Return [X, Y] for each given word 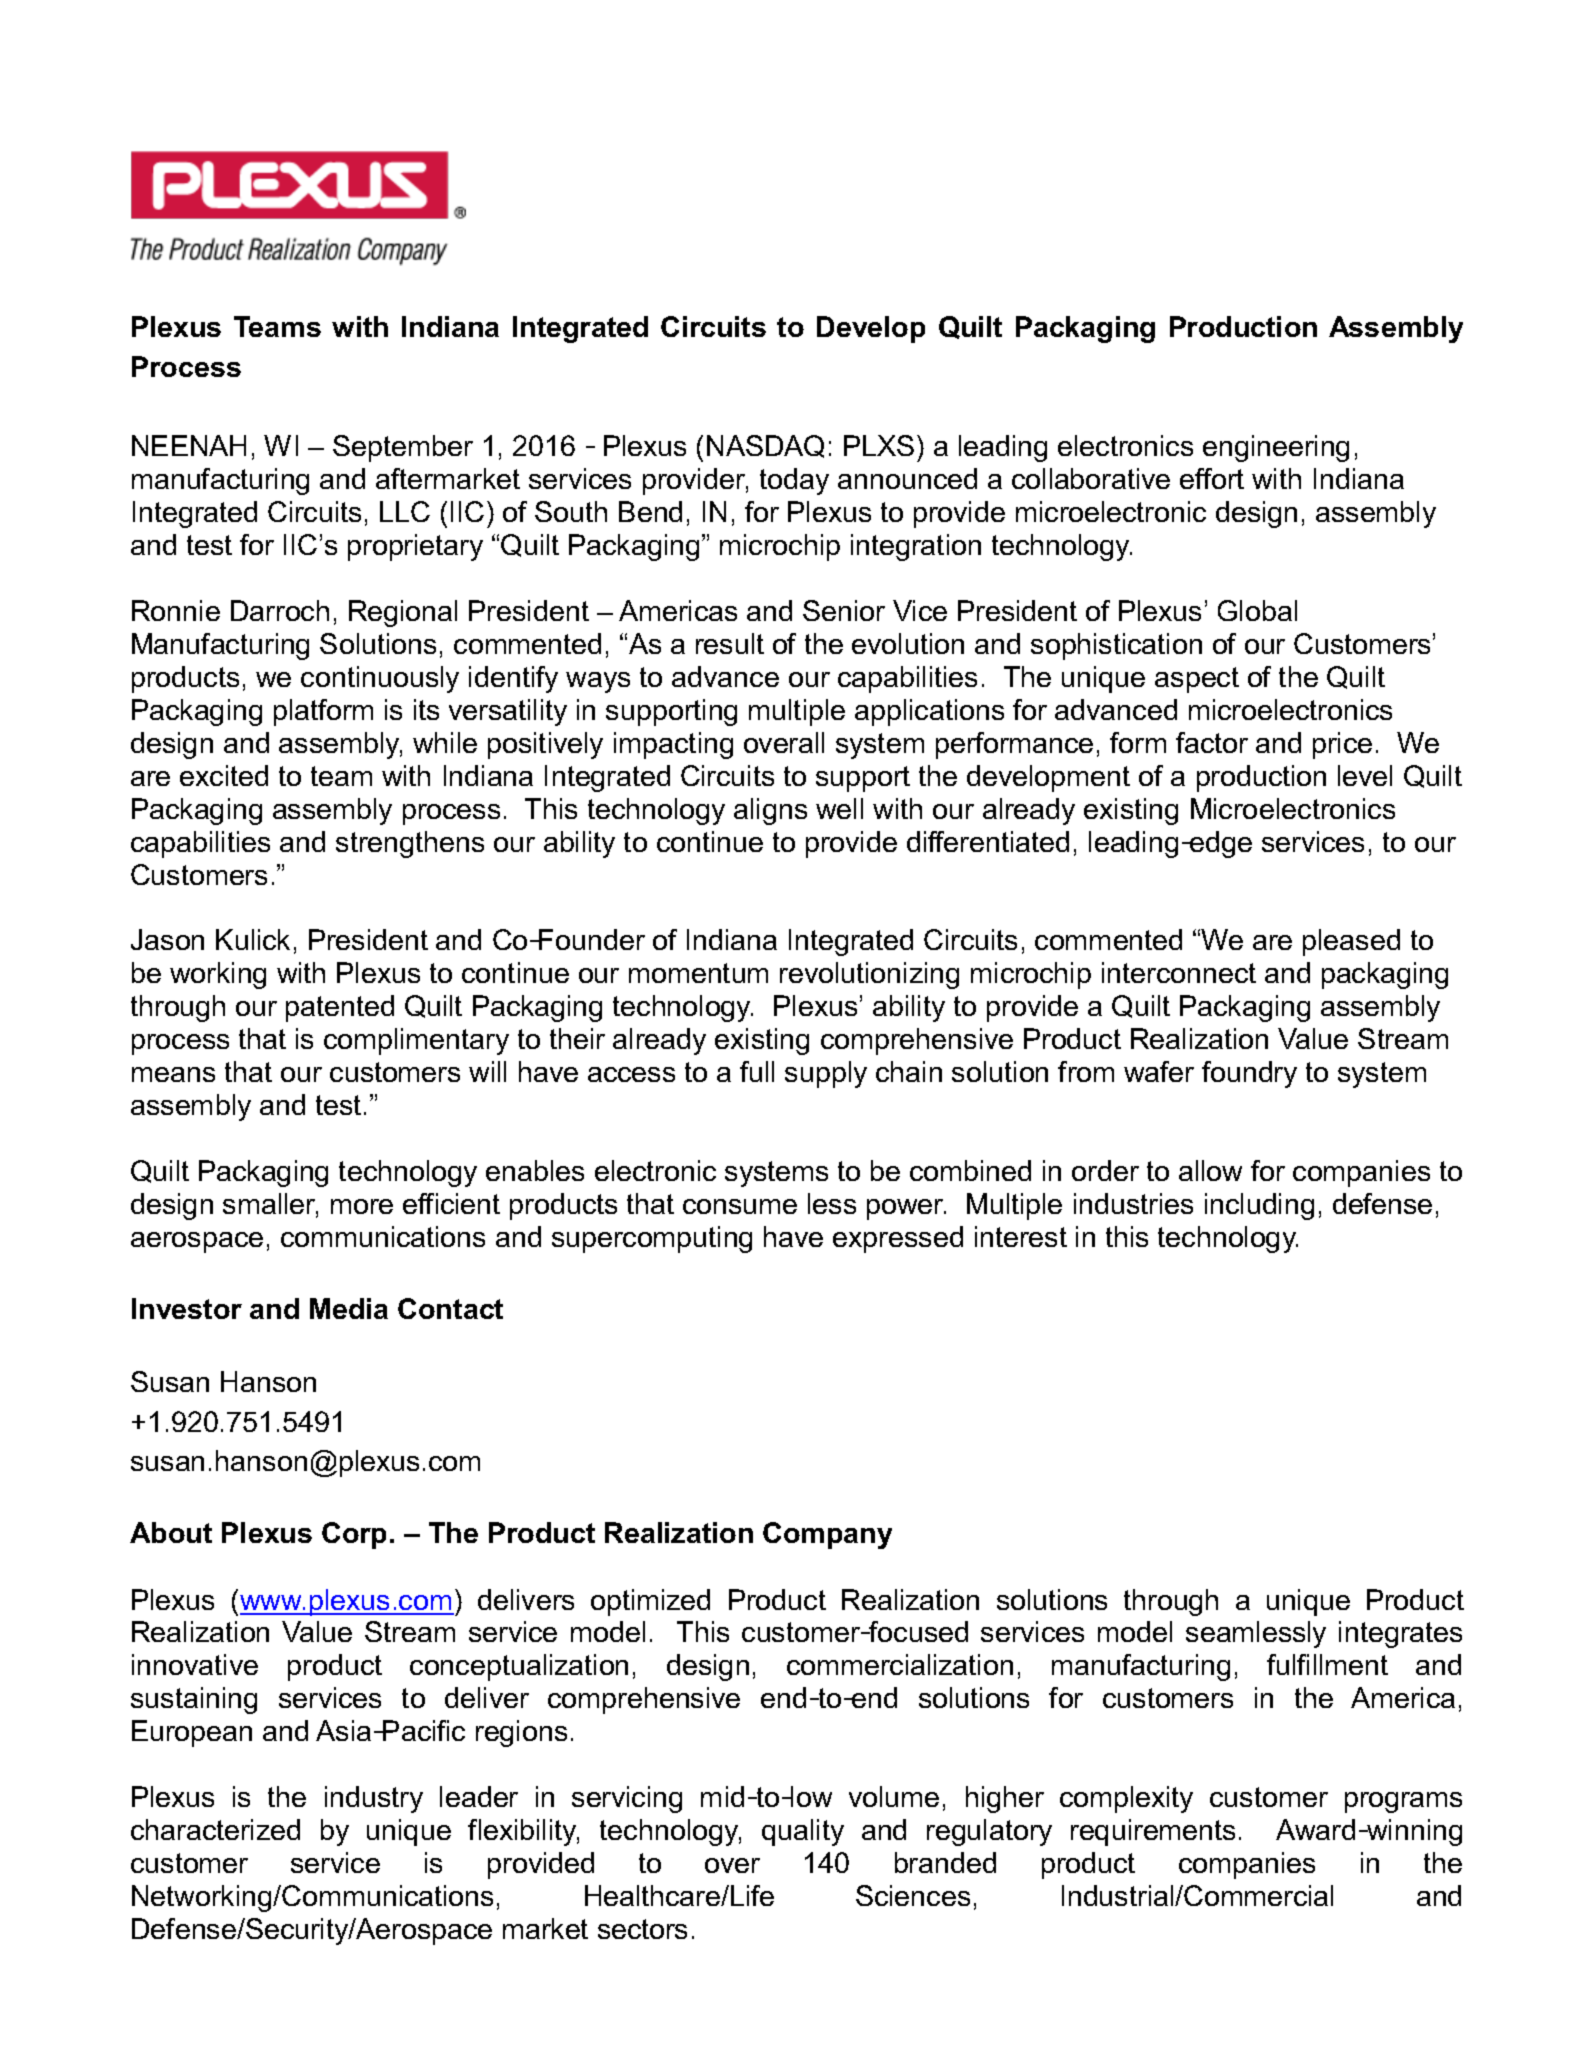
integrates [1400, 1634]
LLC [405, 511]
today [794, 481]
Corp [354, 1535]
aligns [770, 811]
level [1365, 775]
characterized [215, 1829]
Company [827, 1535]
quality [803, 1832]
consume [740, 1206]
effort [1212, 478]
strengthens [410, 844]
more [362, 1206]
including [1259, 1206]
